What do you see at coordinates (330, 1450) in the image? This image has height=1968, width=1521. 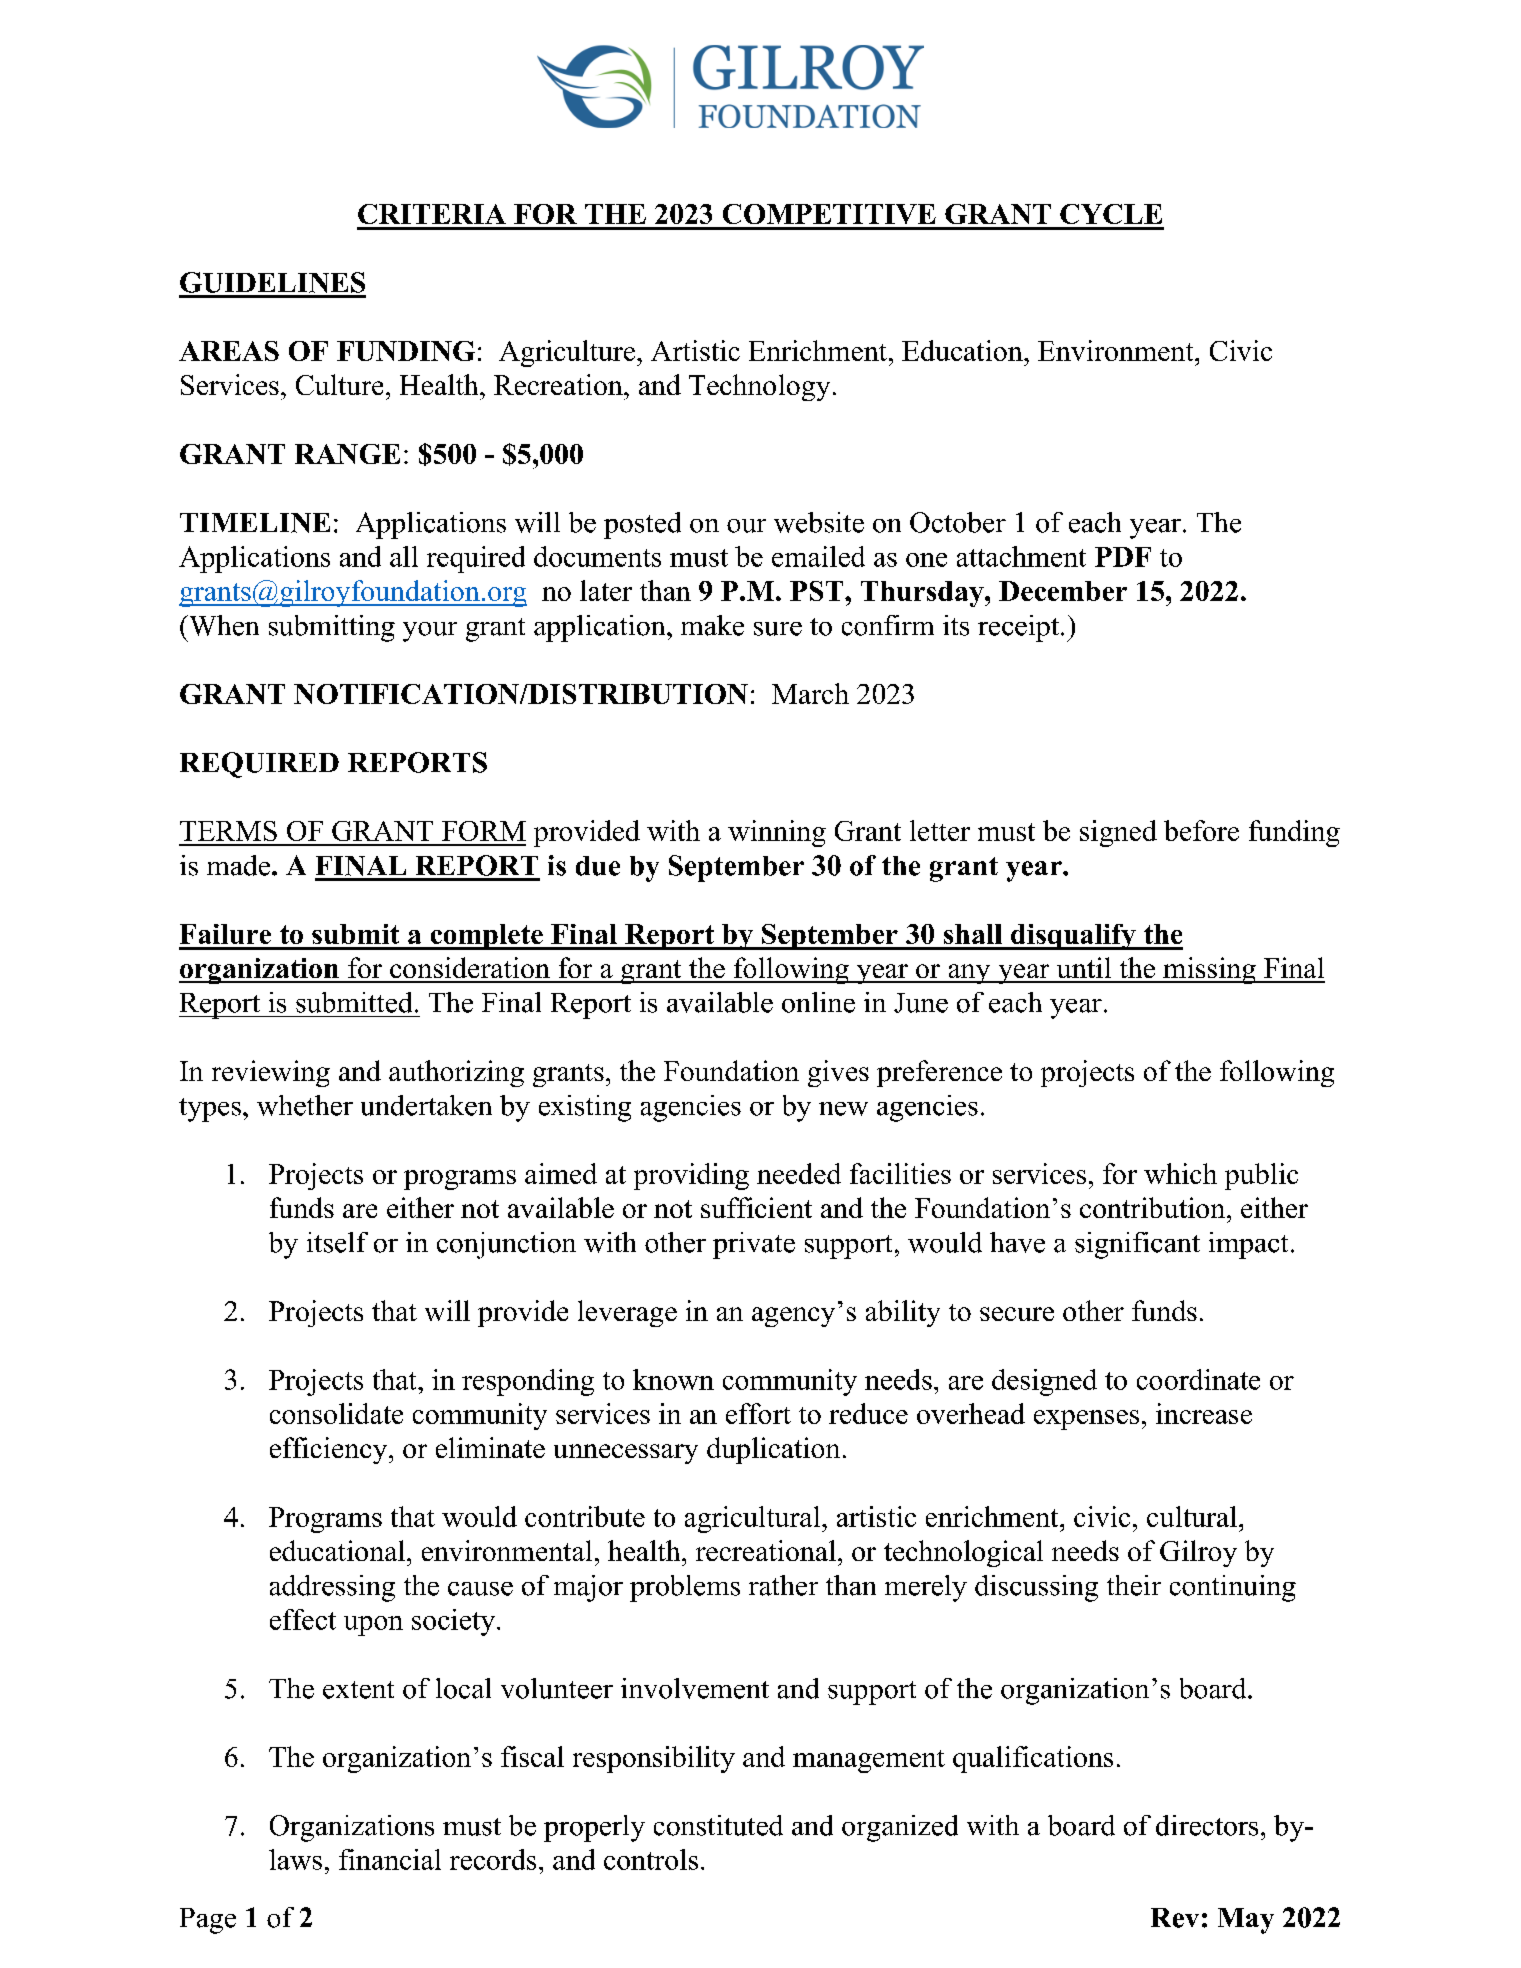 I see `efficiency` at bounding box center [330, 1450].
